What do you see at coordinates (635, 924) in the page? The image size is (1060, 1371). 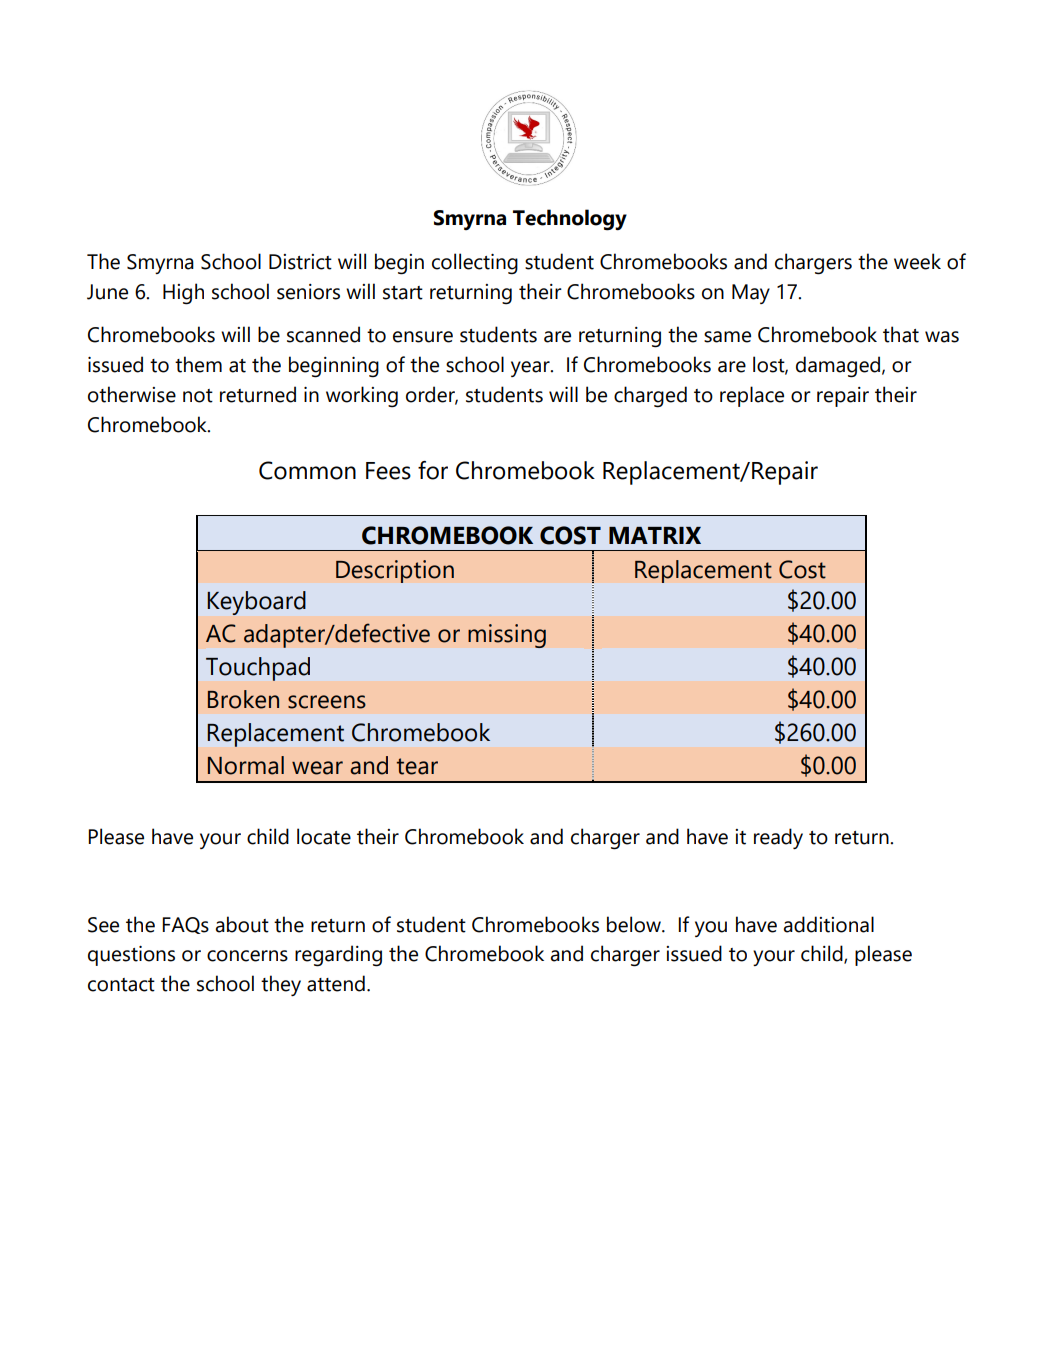 I see `below` at bounding box center [635, 924].
